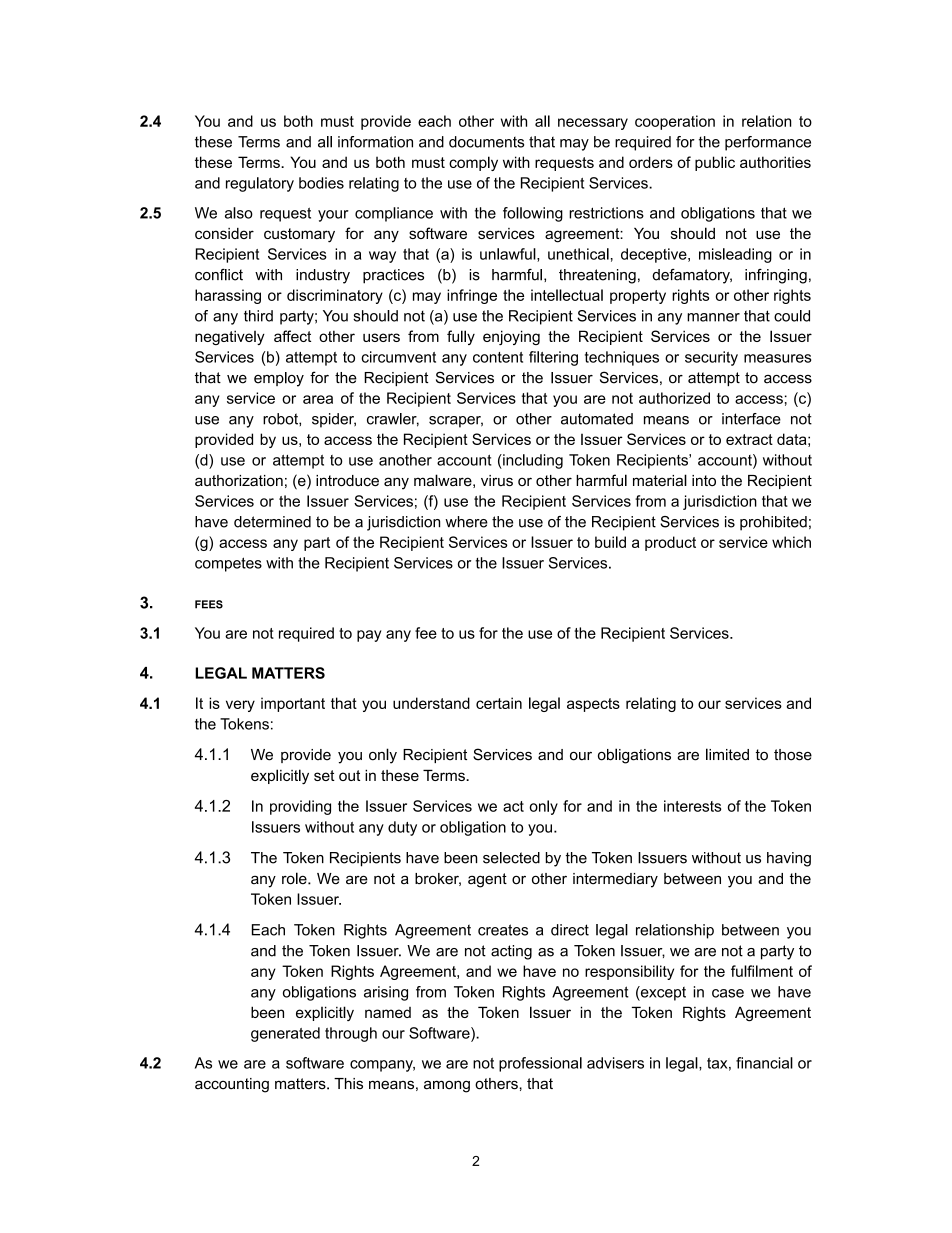 Image resolution: width=952 pixels, height=1233 pixels. I want to click on limited, so click(727, 754).
